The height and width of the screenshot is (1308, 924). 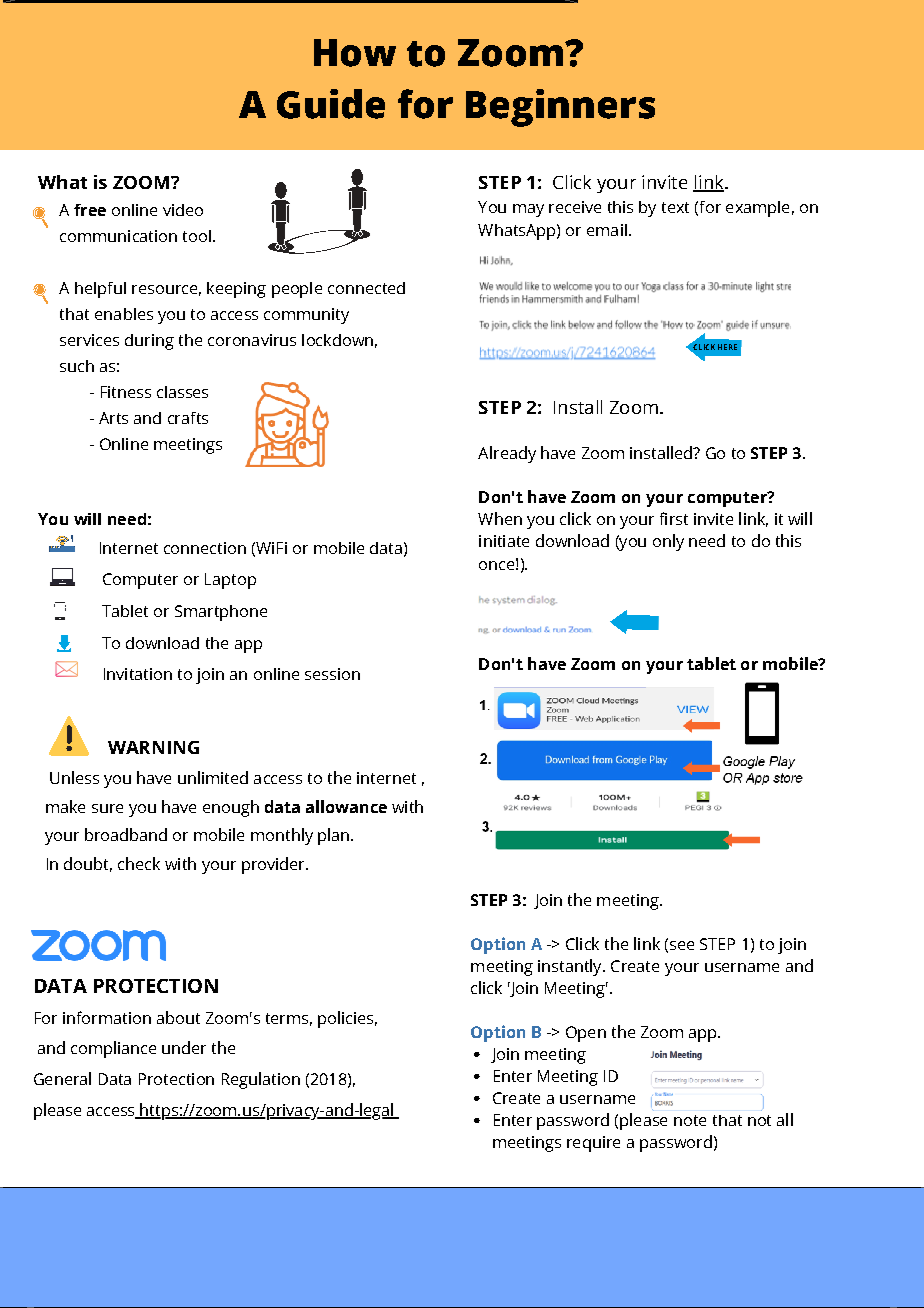 I want to click on How, so click(x=355, y=53).
